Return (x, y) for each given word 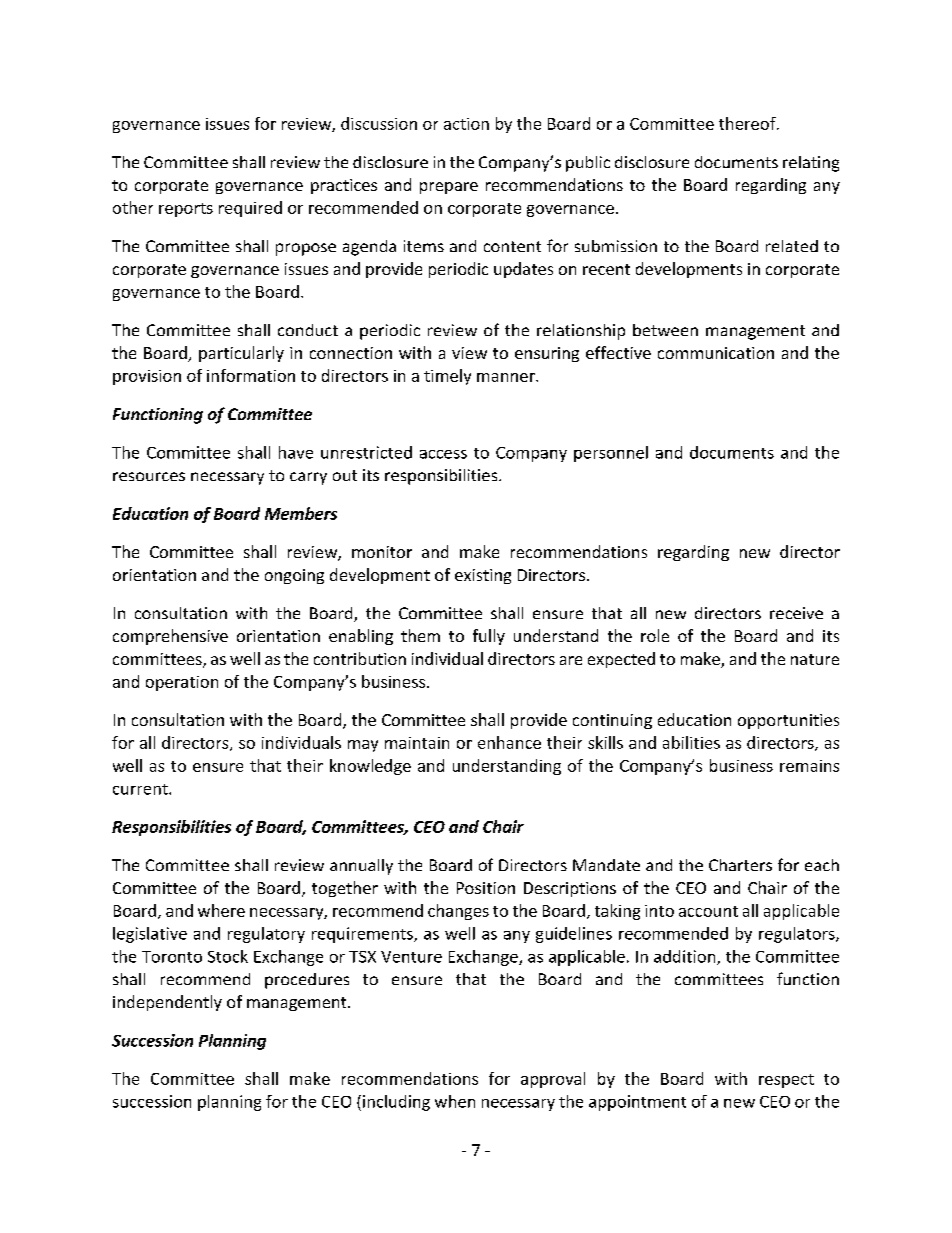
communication (716, 353)
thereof (748, 123)
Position (486, 888)
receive (796, 613)
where (221, 910)
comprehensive (170, 637)
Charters (740, 865)
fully (489, 637)
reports (186, 210)
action (466, 124)
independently (167, 1003)
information (251, 375)
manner (507, 377)
